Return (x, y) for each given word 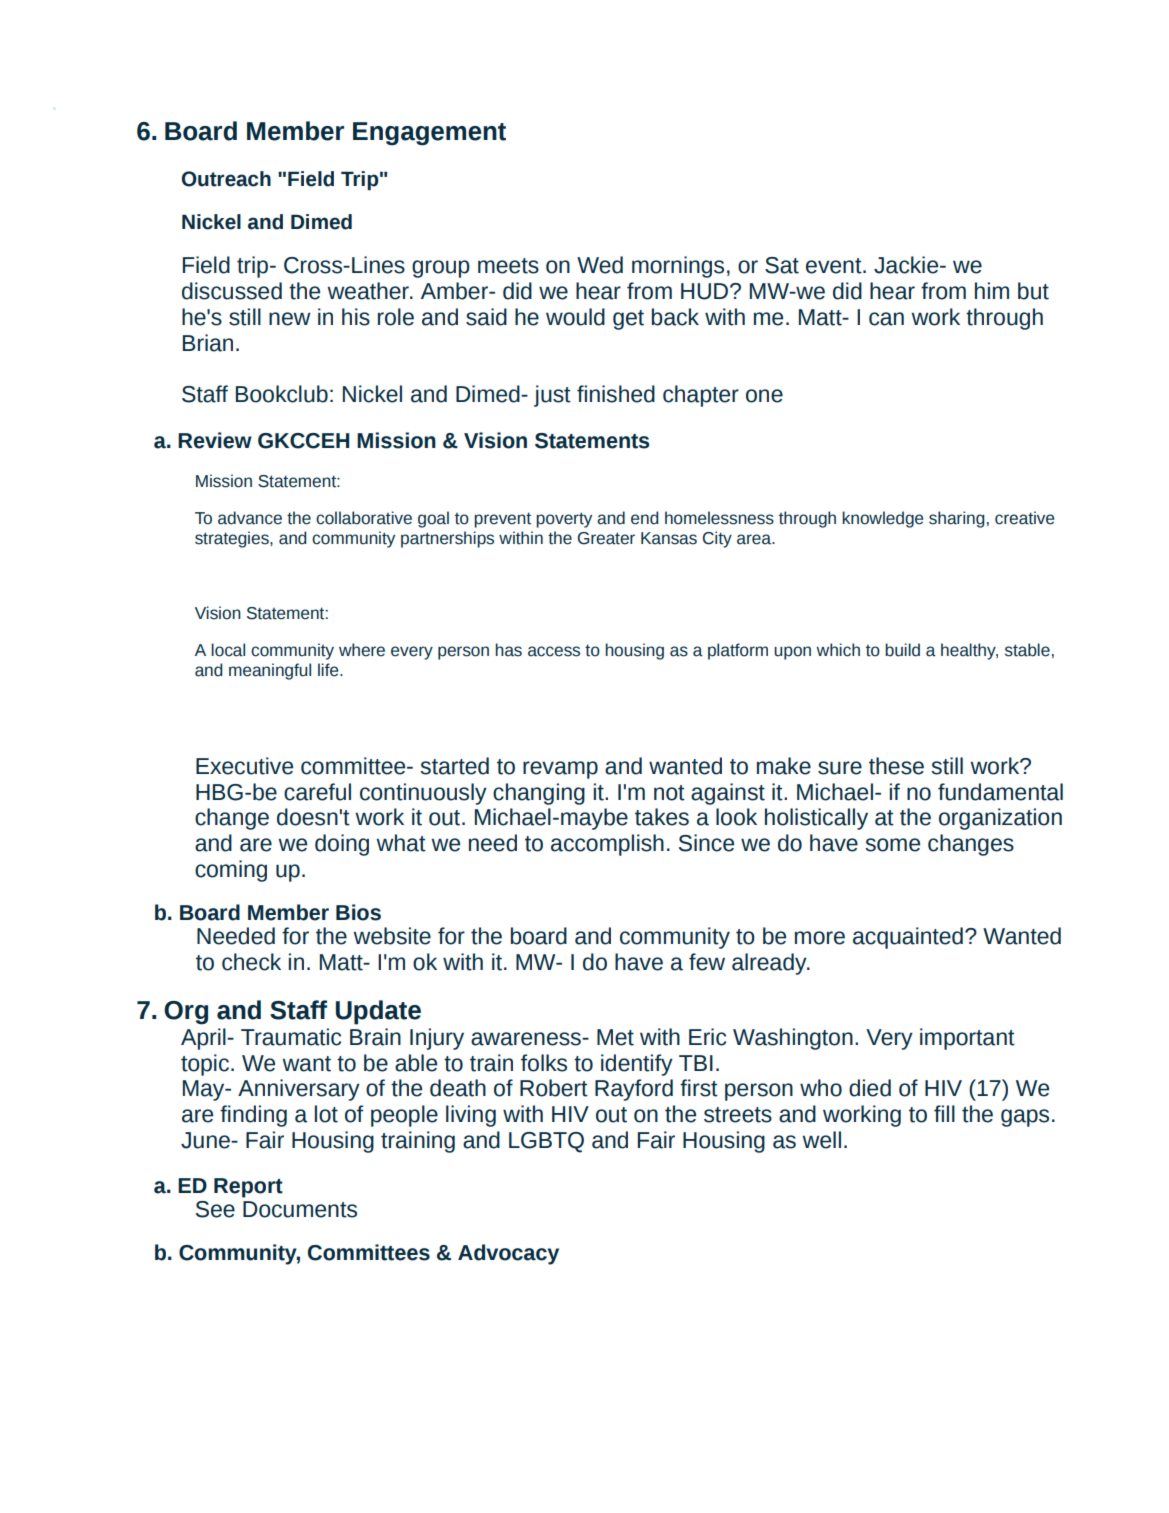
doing (342, 845)
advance (250, 518)
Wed (600, 265)
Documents (300, 1209)
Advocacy (508, 1254)
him (992, 290)
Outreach (226, 179)
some (892, 845)
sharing (957, 519)
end (645, 518)
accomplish (607, 845)
